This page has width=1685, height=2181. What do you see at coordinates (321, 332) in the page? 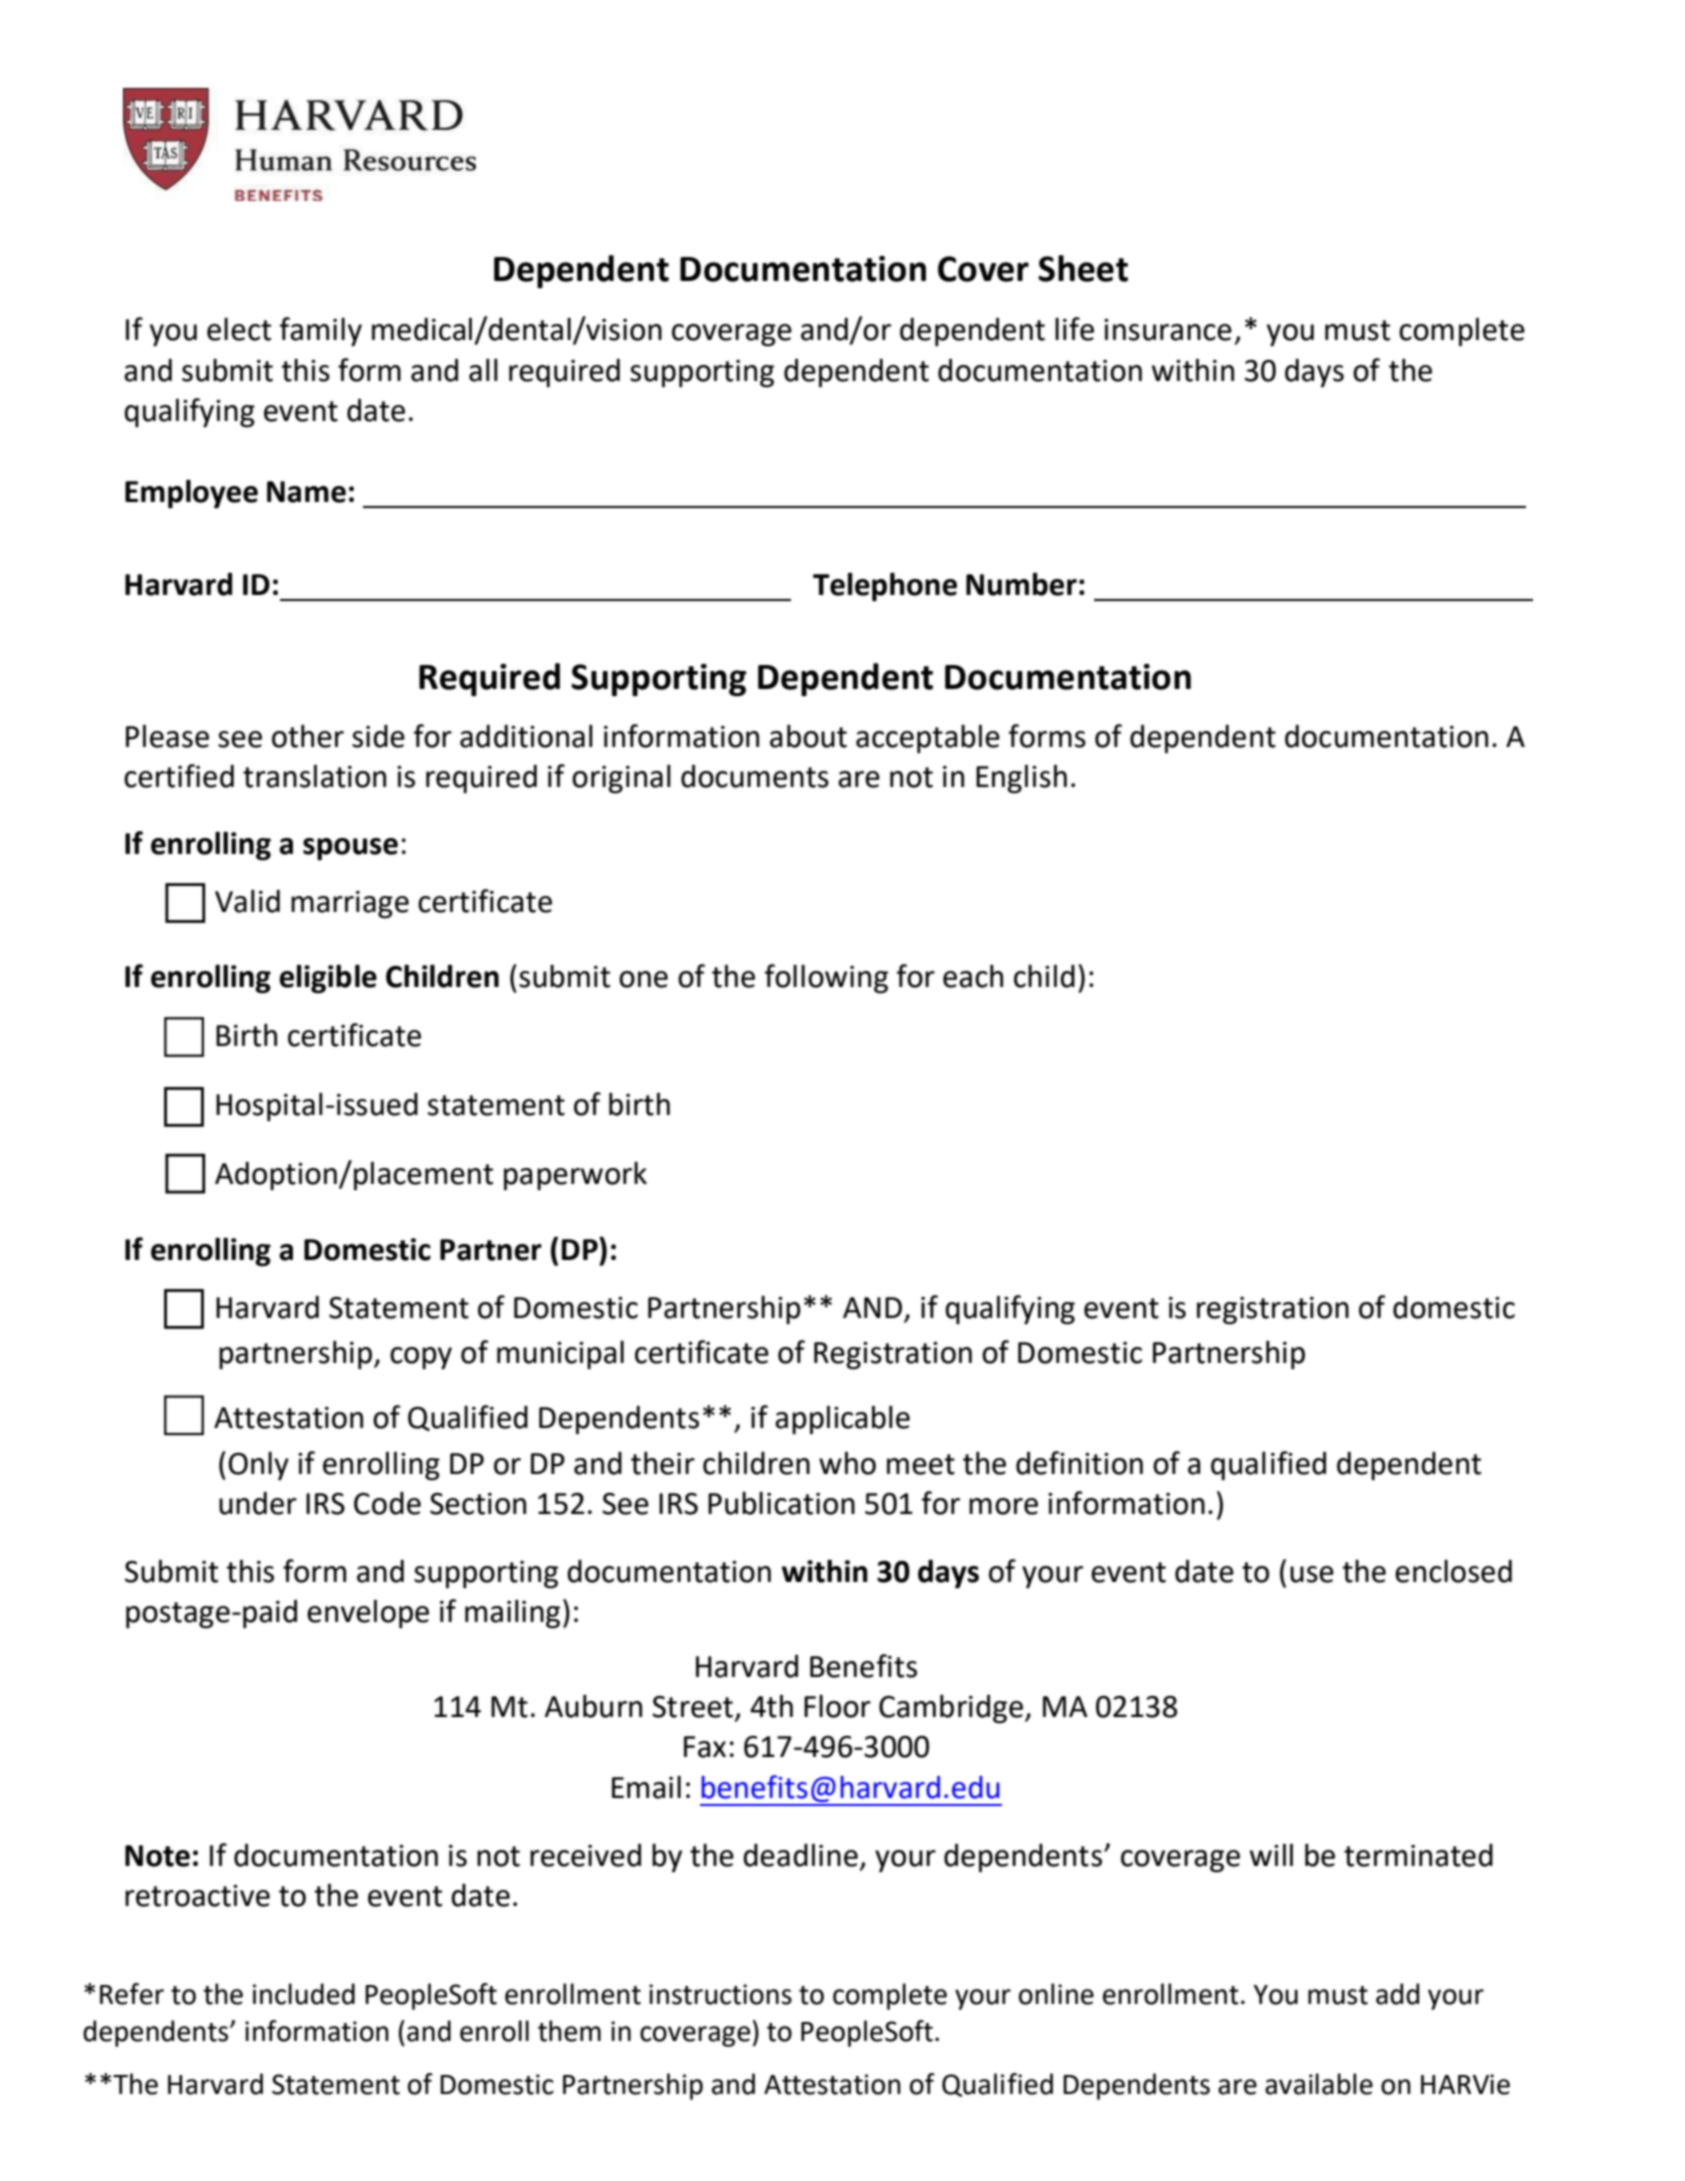
I see `family` at bounding box center [321, 332].
